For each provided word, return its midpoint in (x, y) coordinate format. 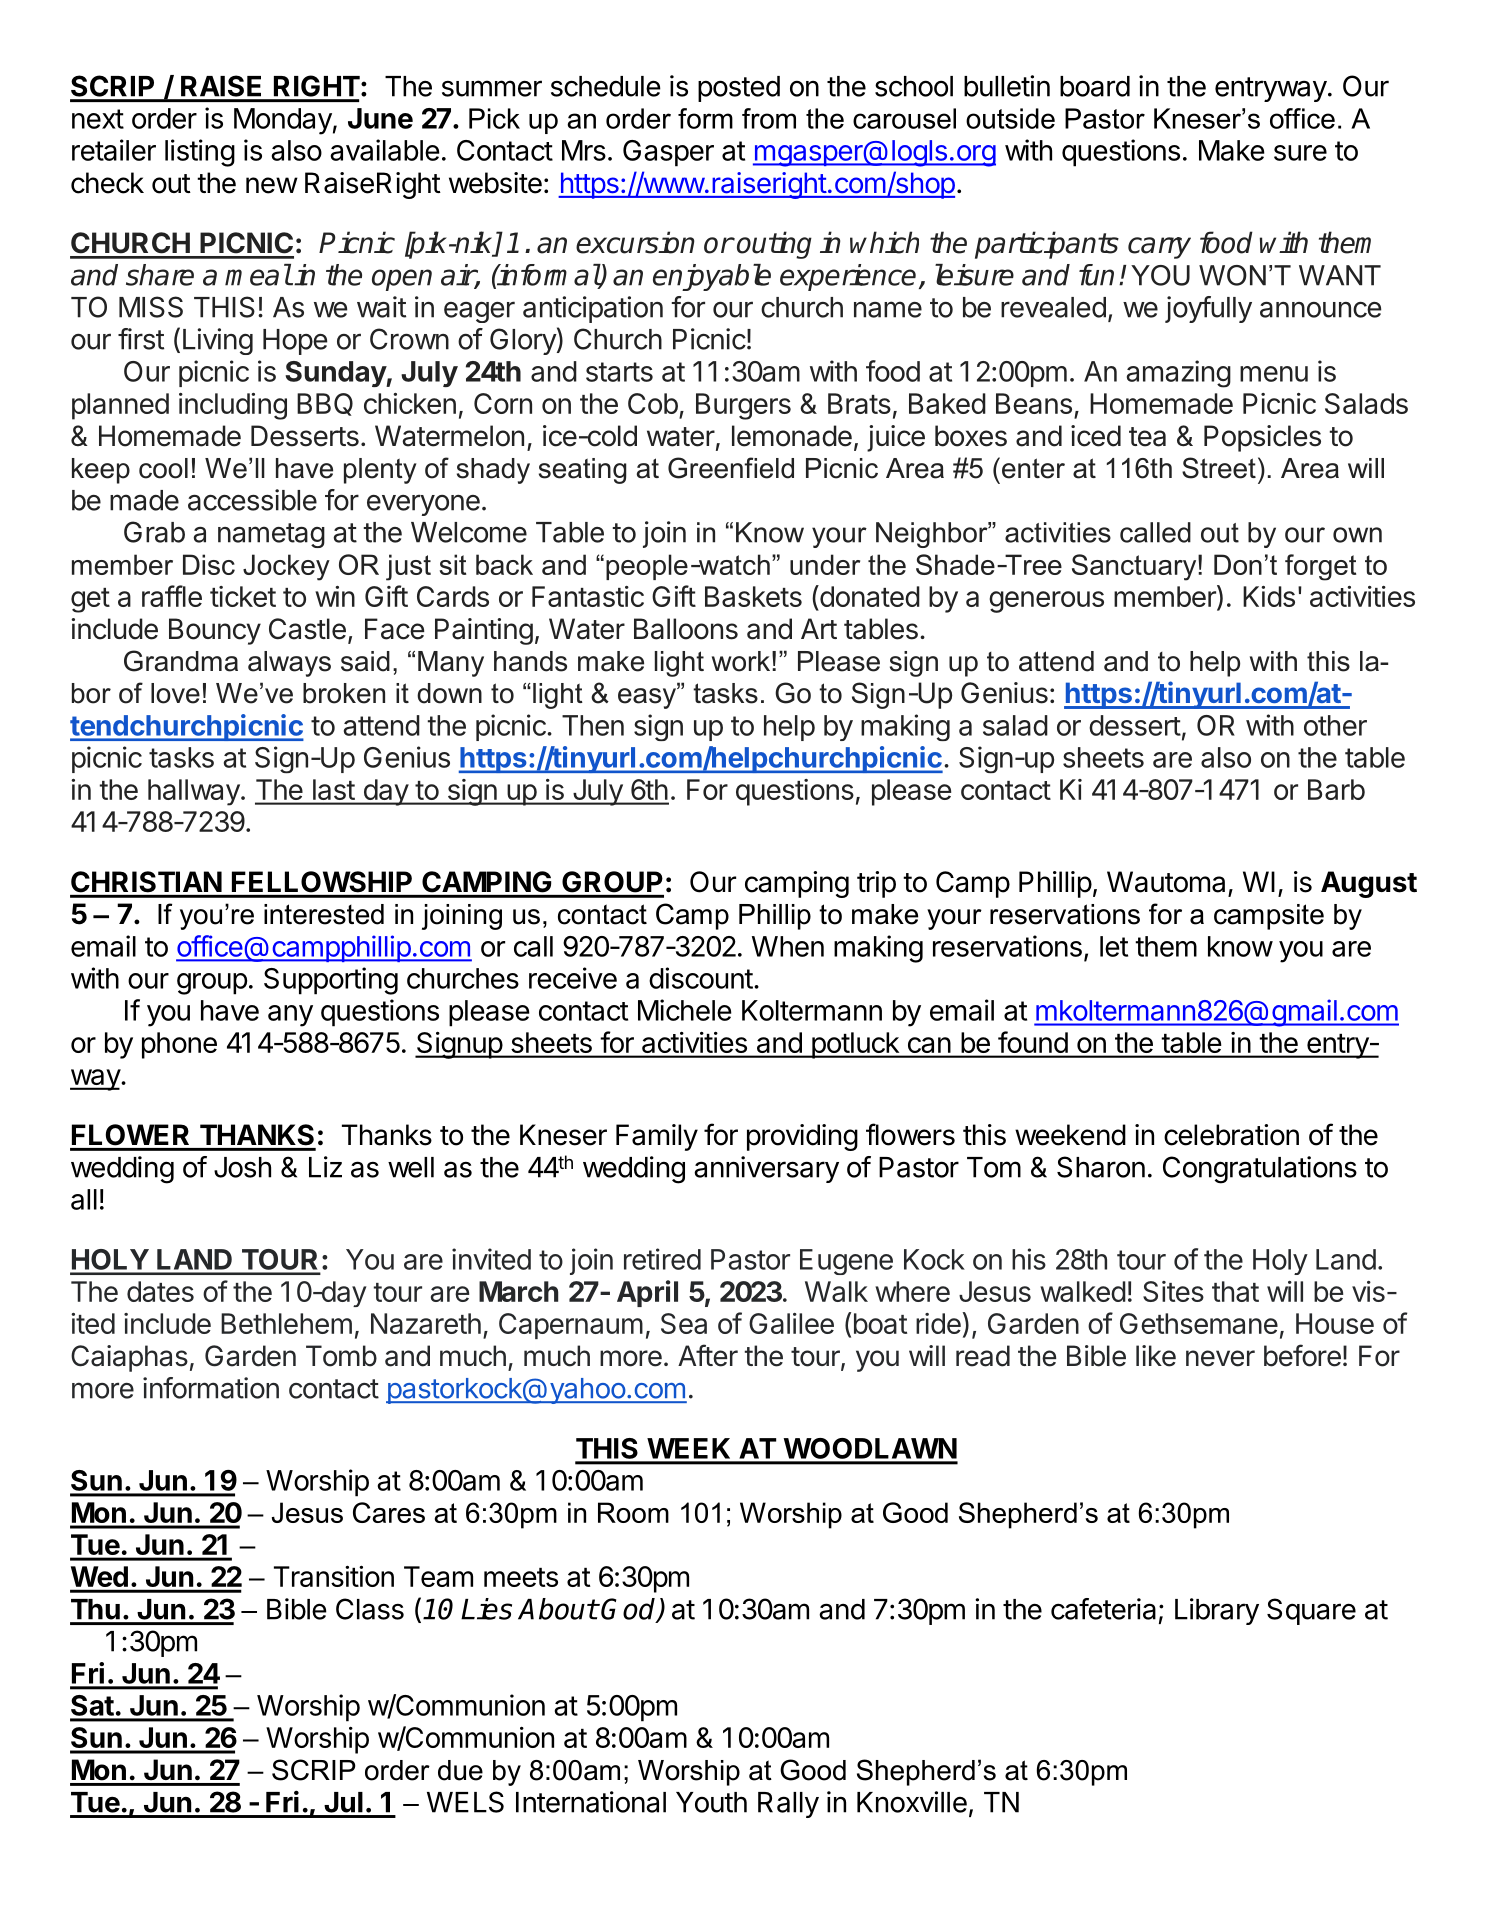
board (1095, 86)
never (1220, 1358)
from (769, 118)
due (460, 1770)
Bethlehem (286, 1323)
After (708, 1355)
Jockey (286, 567)
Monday (283, 121)
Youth (711, 1802)
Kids (1269, 596)
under (825, 564)
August (1369, 884)
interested (324, 914)
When (788, 946)
